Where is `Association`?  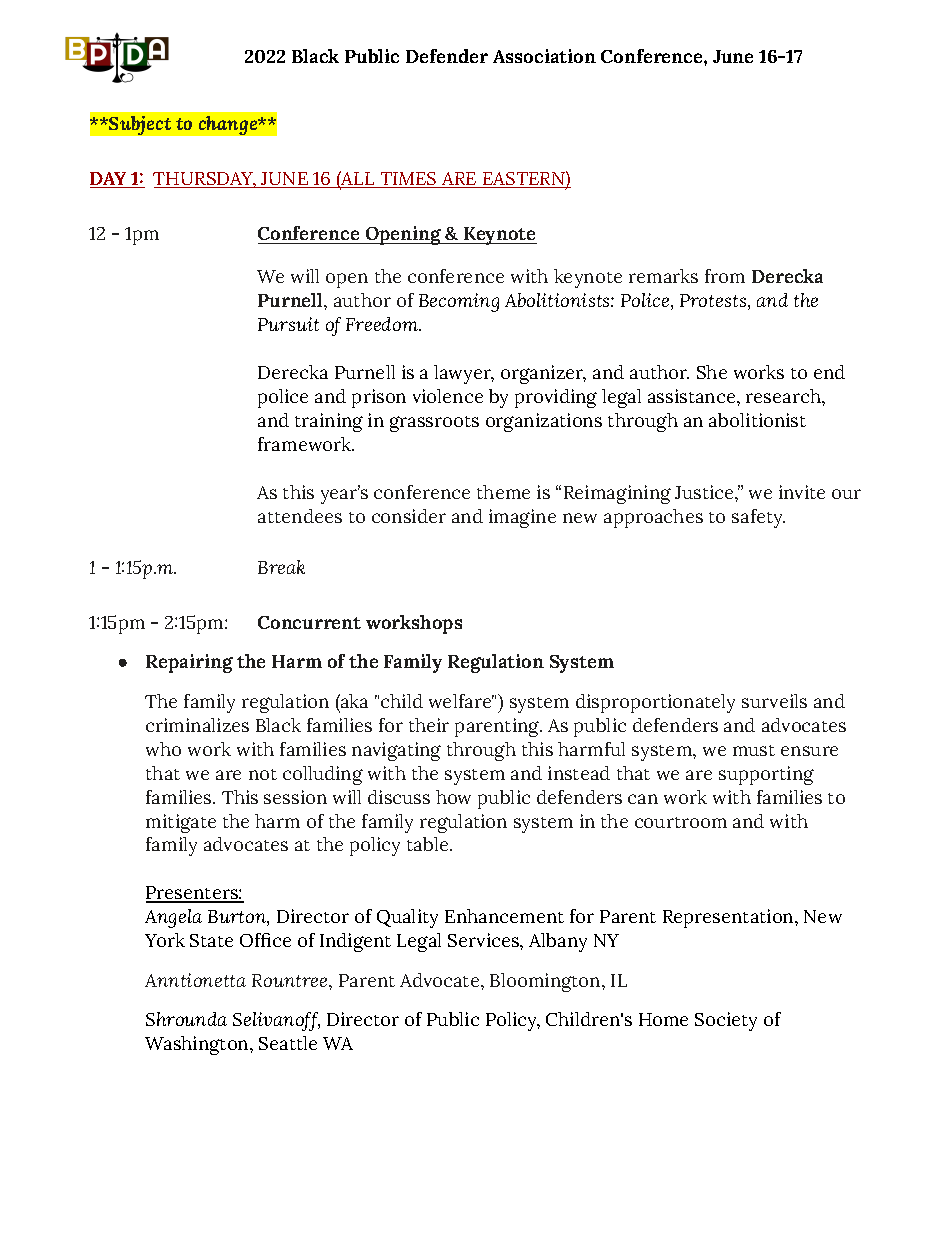 Association is located at coordinates (544, 56).
